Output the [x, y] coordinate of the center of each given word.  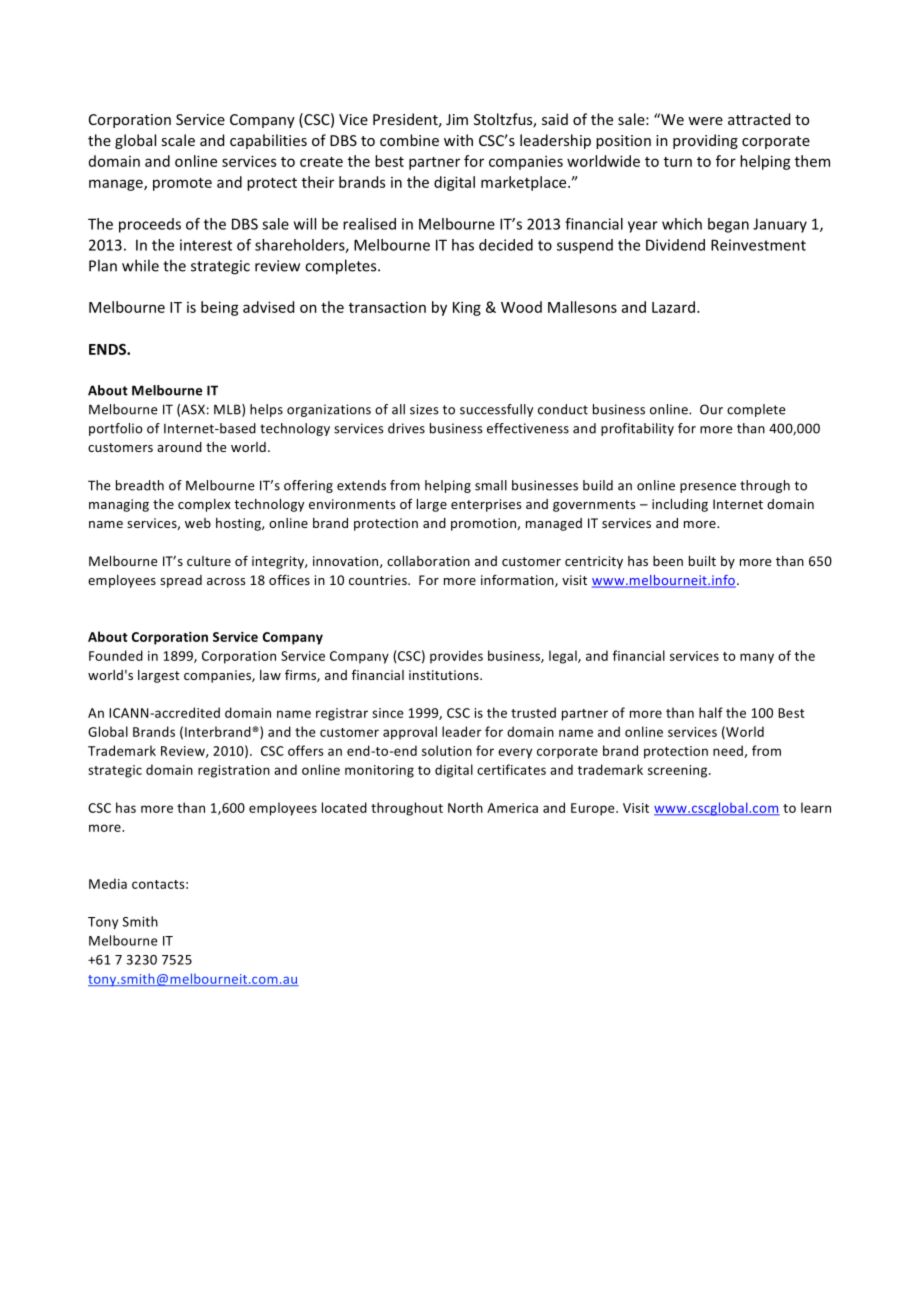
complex [204, 505]
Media [108, 883]
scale [178, 140]
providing [705, 141]
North [465, 807]
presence [708, 488]
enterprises [486, 505]
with [458, 140]
